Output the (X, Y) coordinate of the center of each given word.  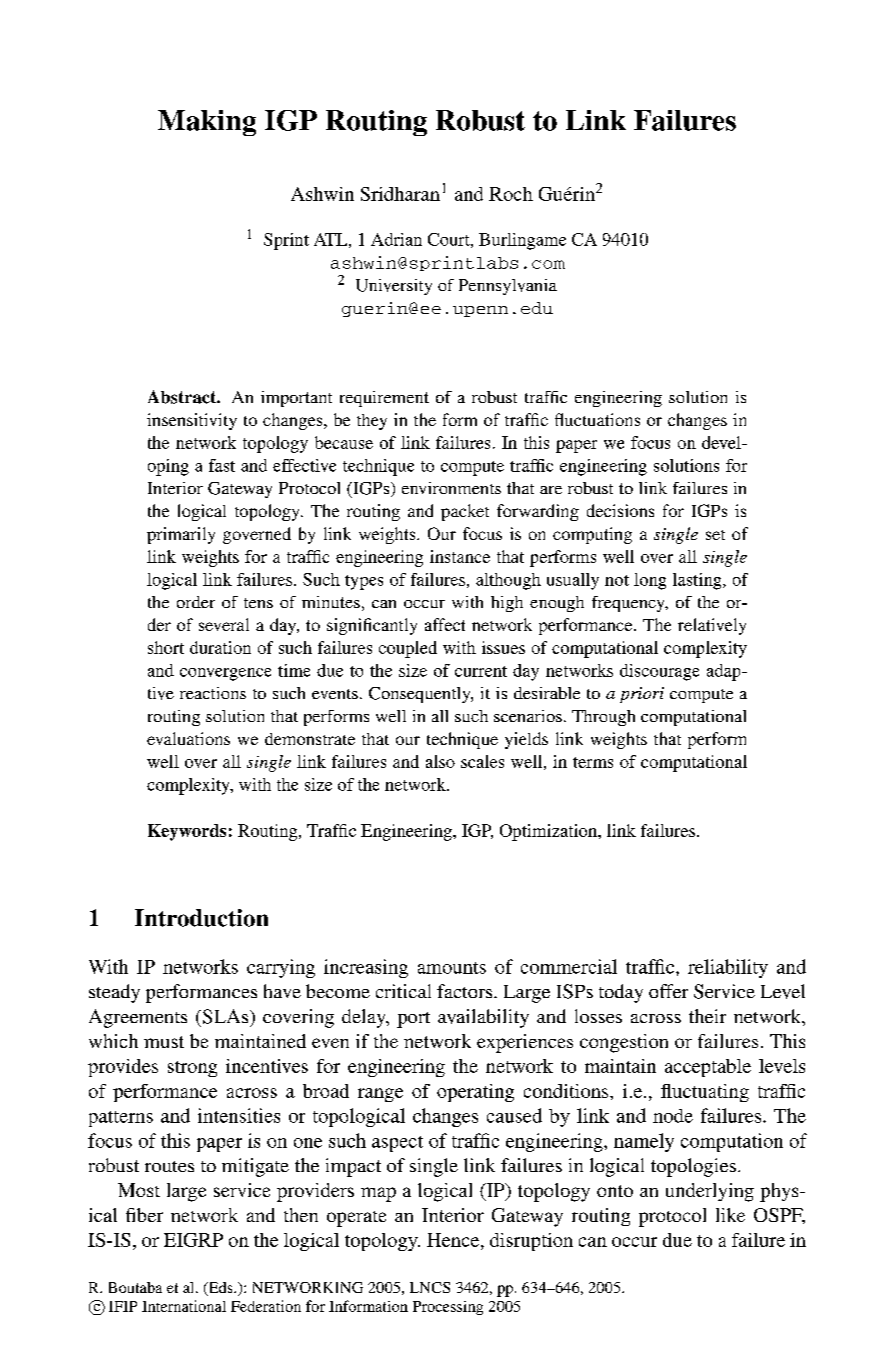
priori (642, 695)
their (707, 1016)
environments (451, 488)
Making (207, 123)
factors (466, 991)
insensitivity (192, 421)
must (164, 1042)
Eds (220, 1289)
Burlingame (522, 241)
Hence (454, 1240)
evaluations (188, 738)
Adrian (396, 239)
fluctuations (597, 419)
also (440, 761)
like (730, 1215)
